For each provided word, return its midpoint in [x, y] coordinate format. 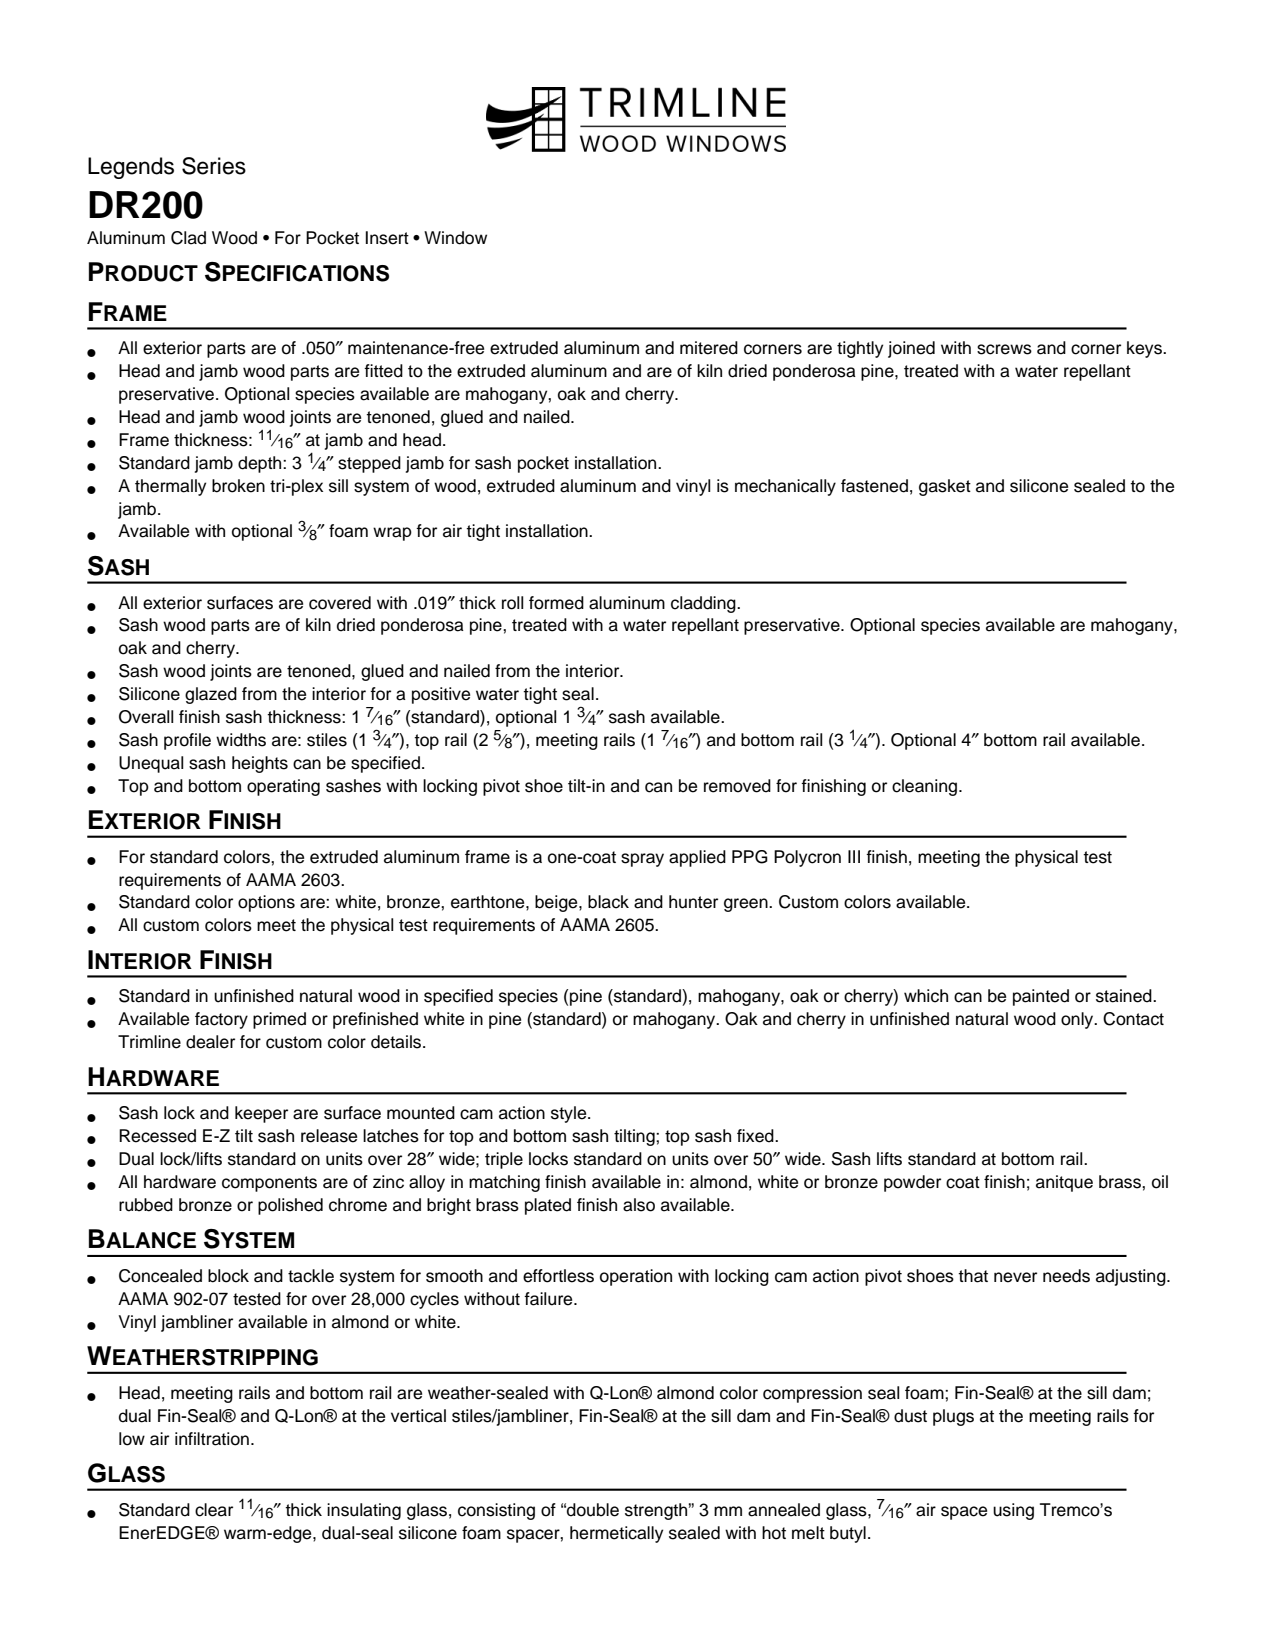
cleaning [924, 787]
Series [214, 166]
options [266, 903]
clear [214, 1510]
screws [1004, 349]
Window [455, 238]
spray [642, 860]
